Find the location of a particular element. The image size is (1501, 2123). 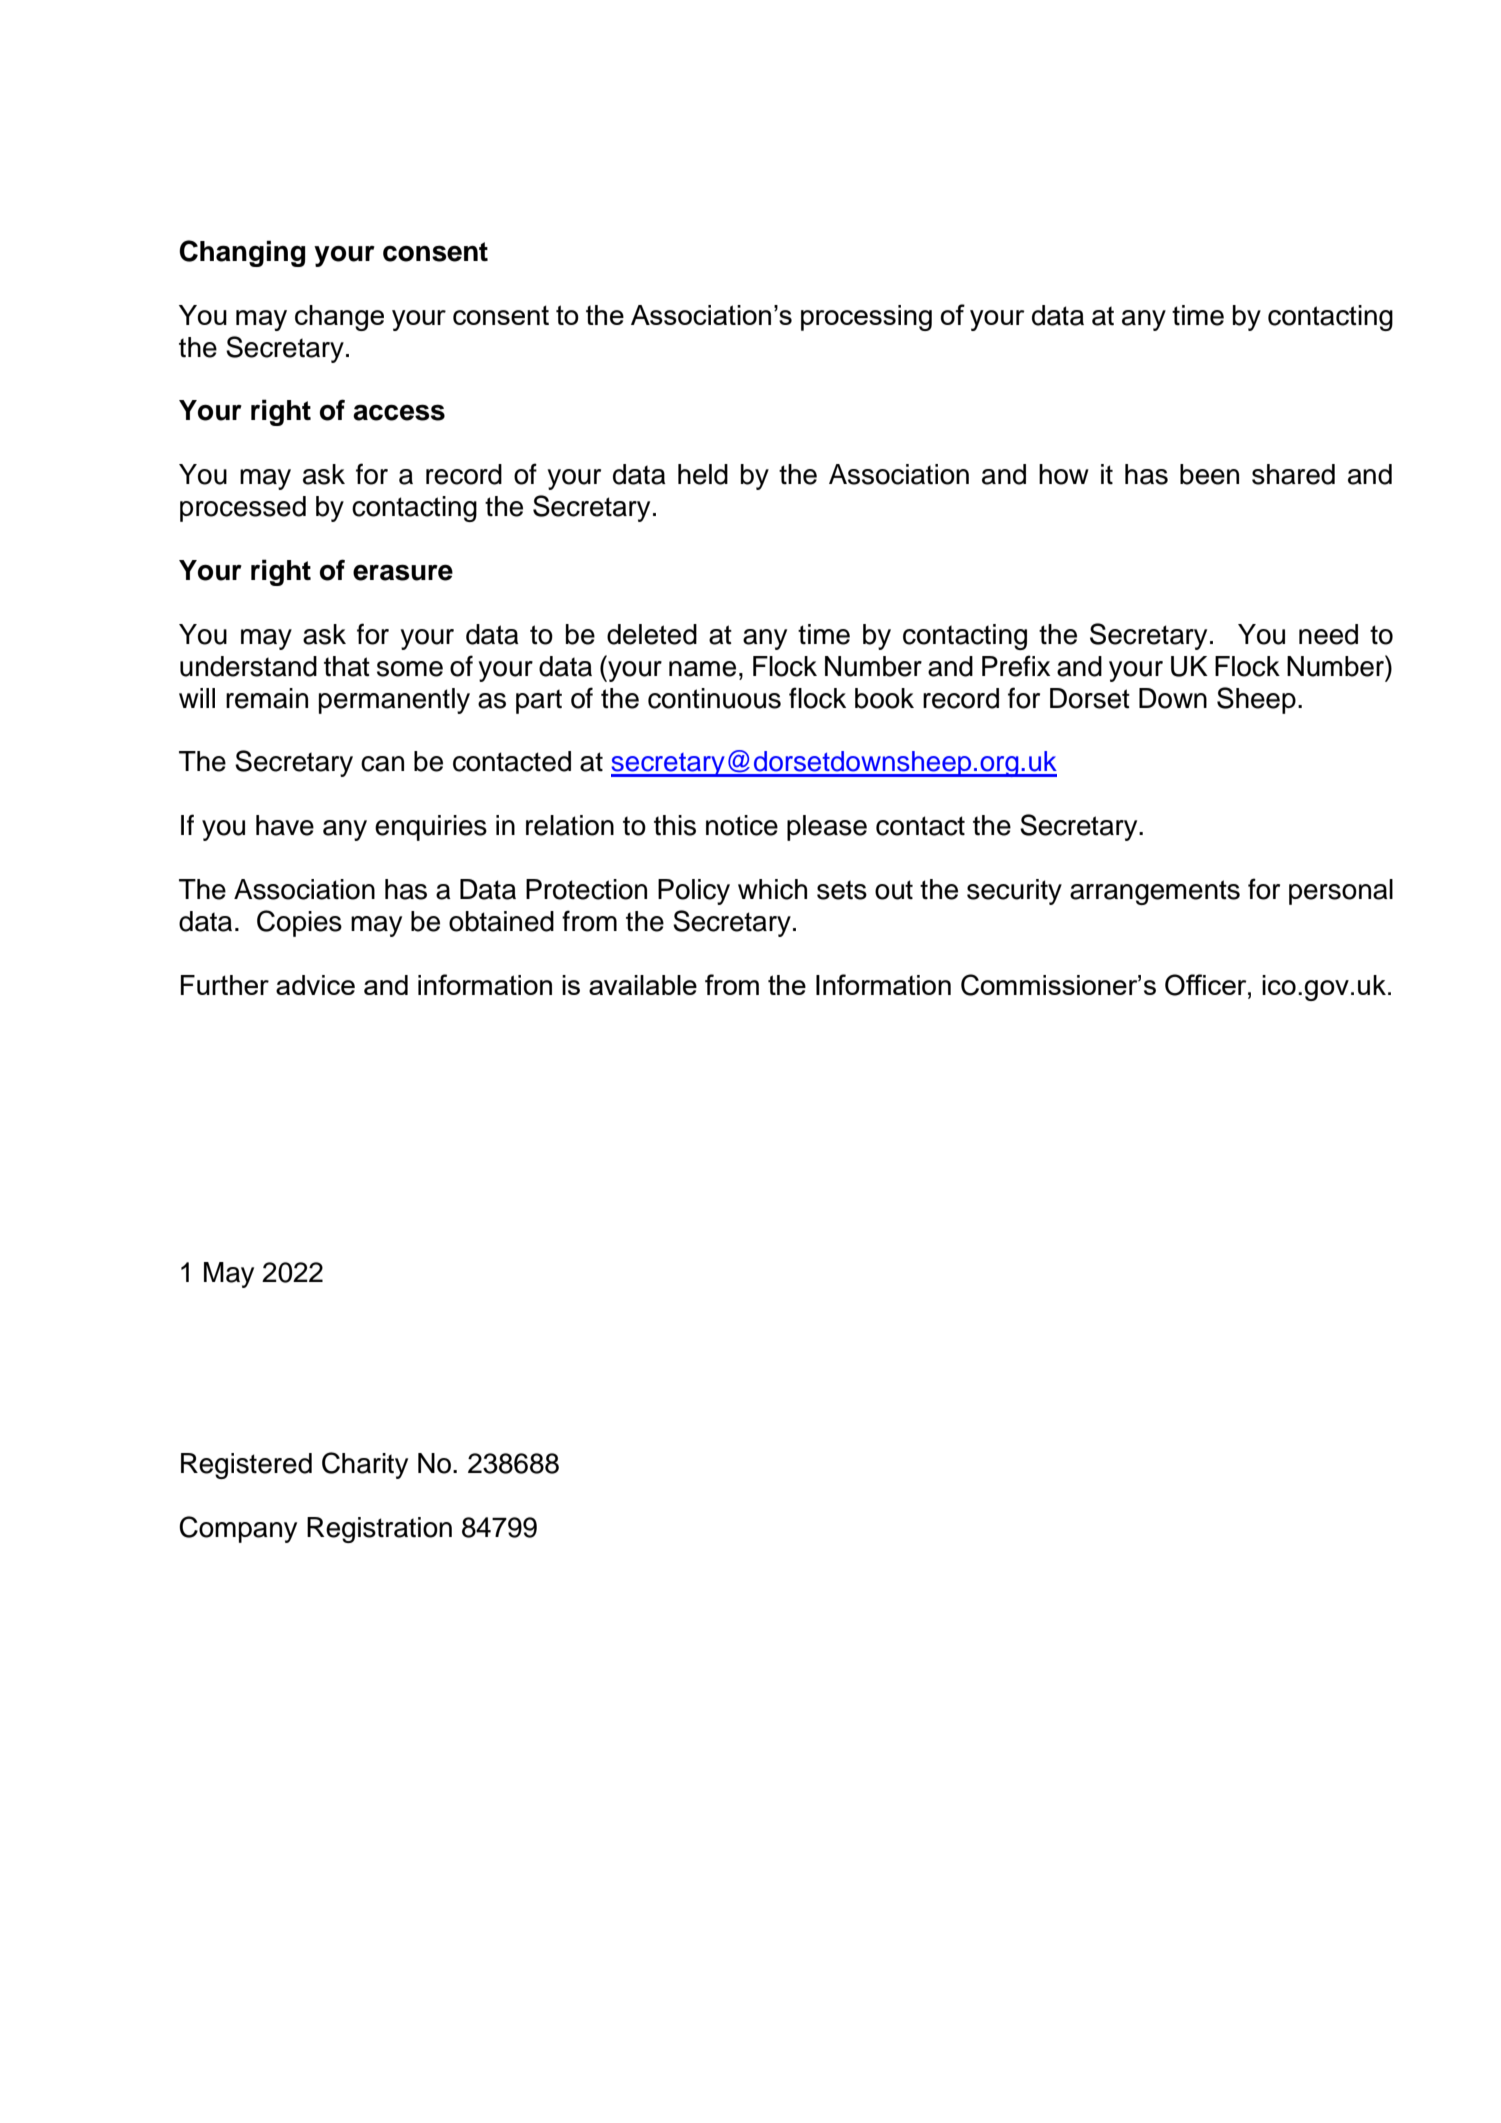

processing is located at coordinates (866, 318).
